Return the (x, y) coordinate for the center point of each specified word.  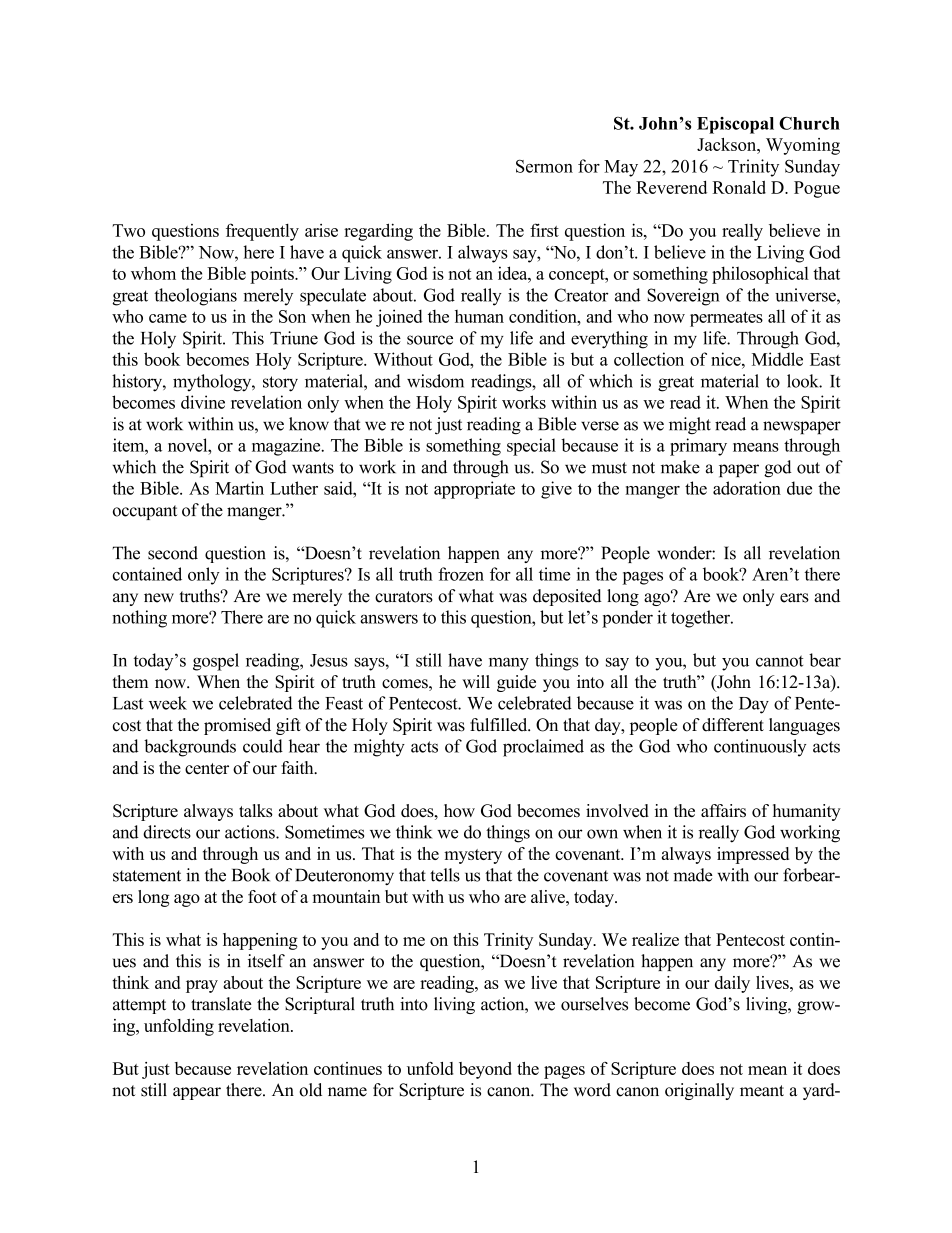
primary (698, 447)
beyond (485, 1070)
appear (197, 1093)
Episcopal (735, 125)
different (733, 725)
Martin (239, 488)
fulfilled (500, 725)
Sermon (544, 166)
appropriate (474, 490)
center (207, 768)
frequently (262, 232)
